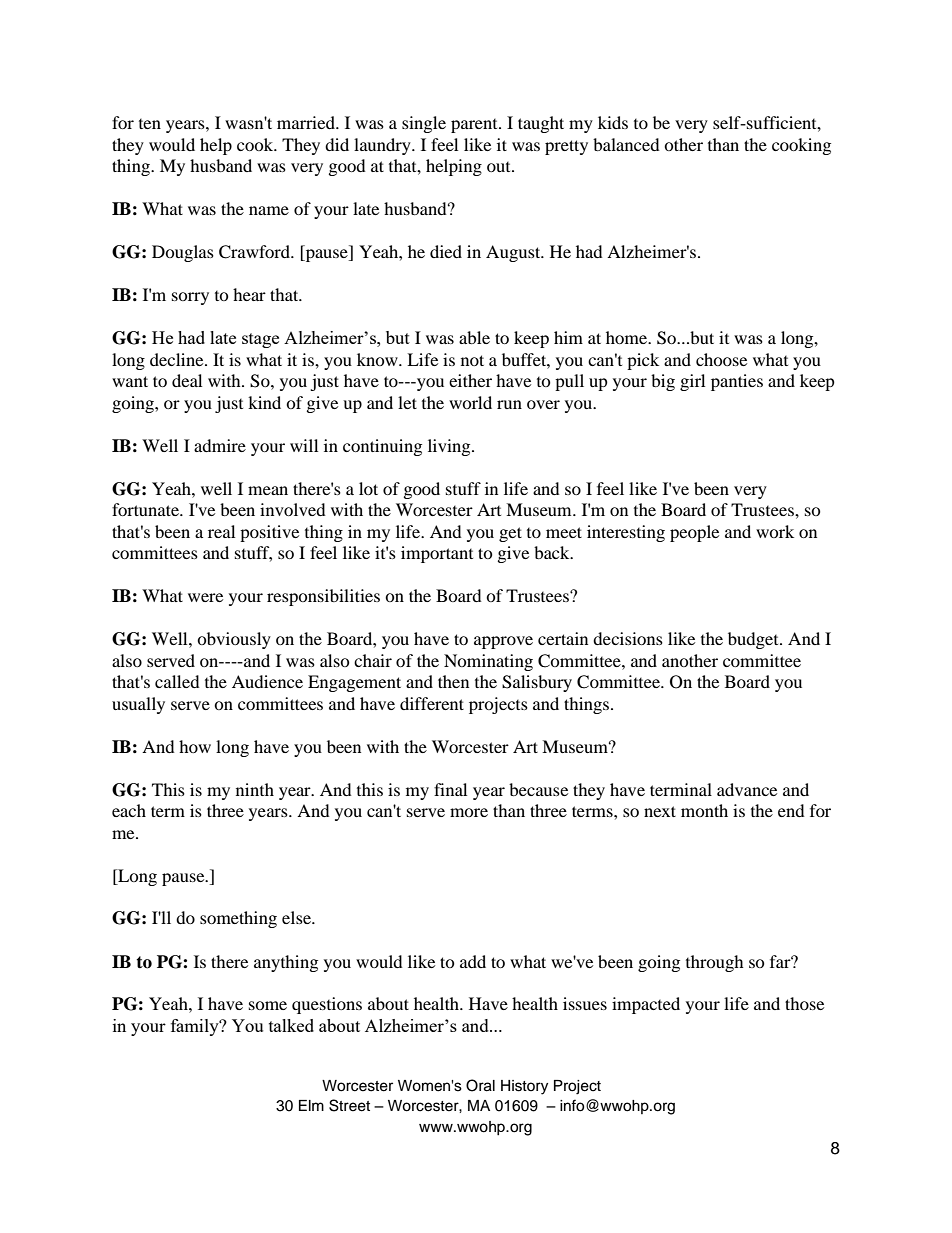  I want to click on panties, so click(737, 382).
